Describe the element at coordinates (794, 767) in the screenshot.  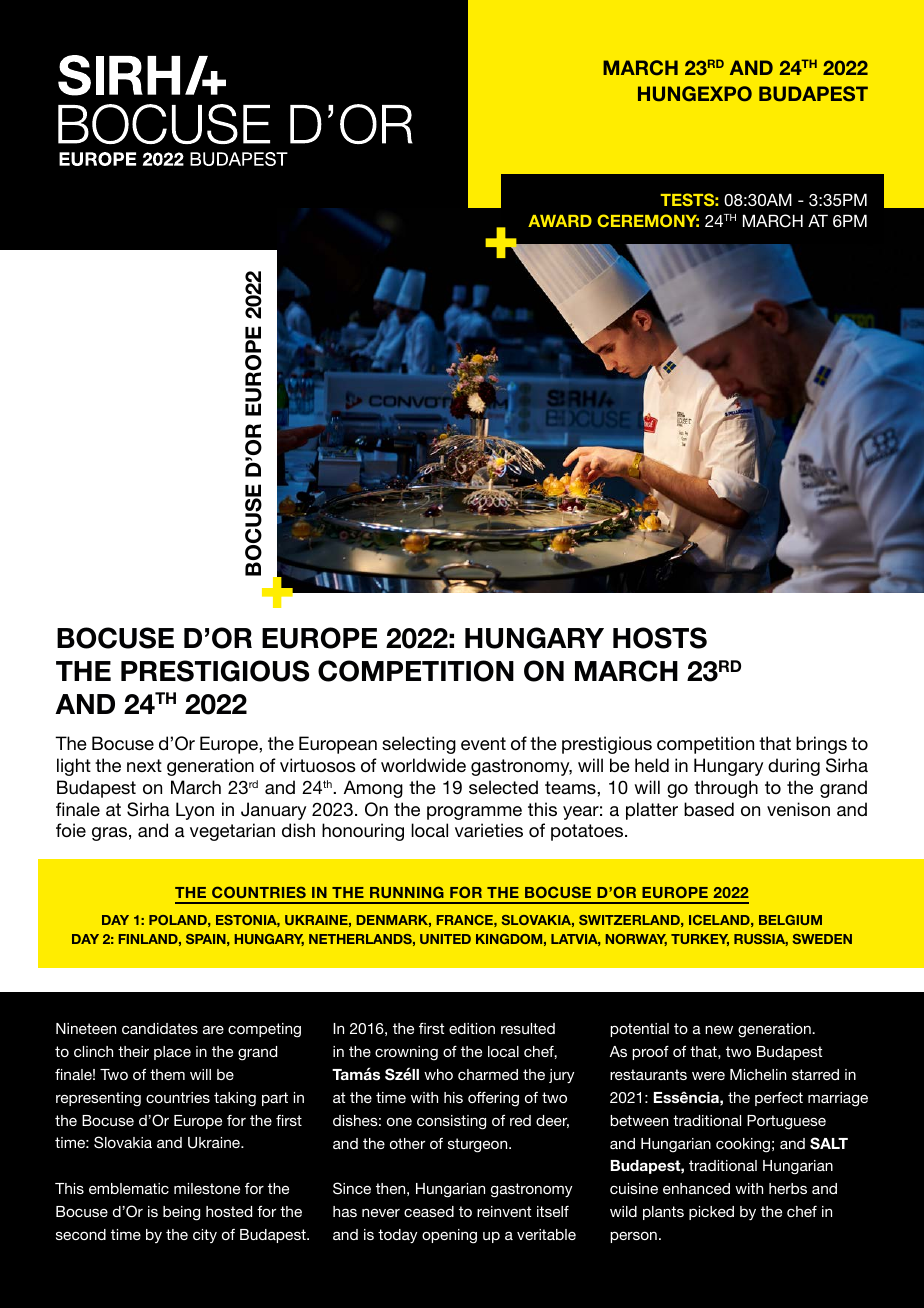
I see `during` at that location.
